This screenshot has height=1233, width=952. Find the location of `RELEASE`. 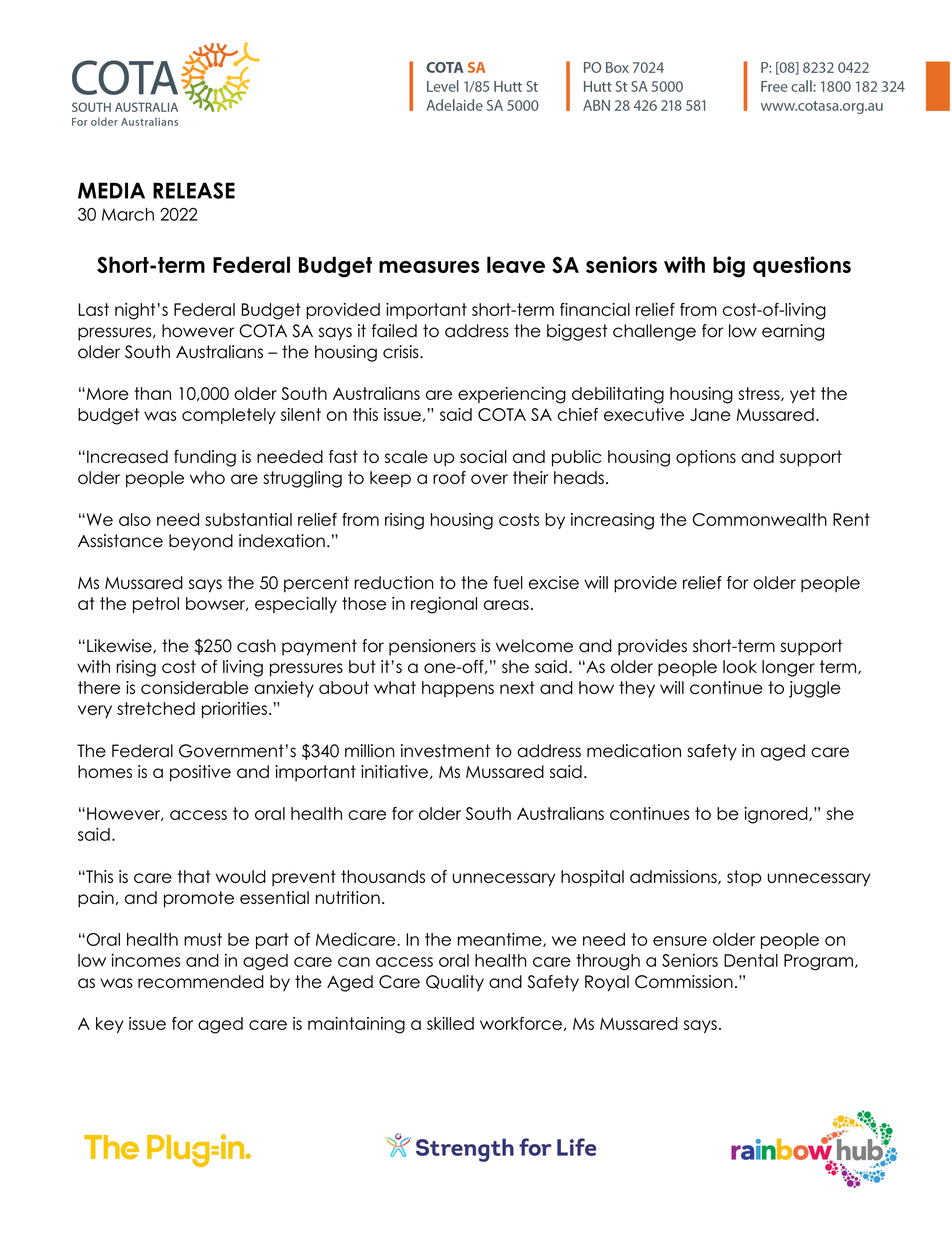

RELEASE is located at coordinates (194, 190).
